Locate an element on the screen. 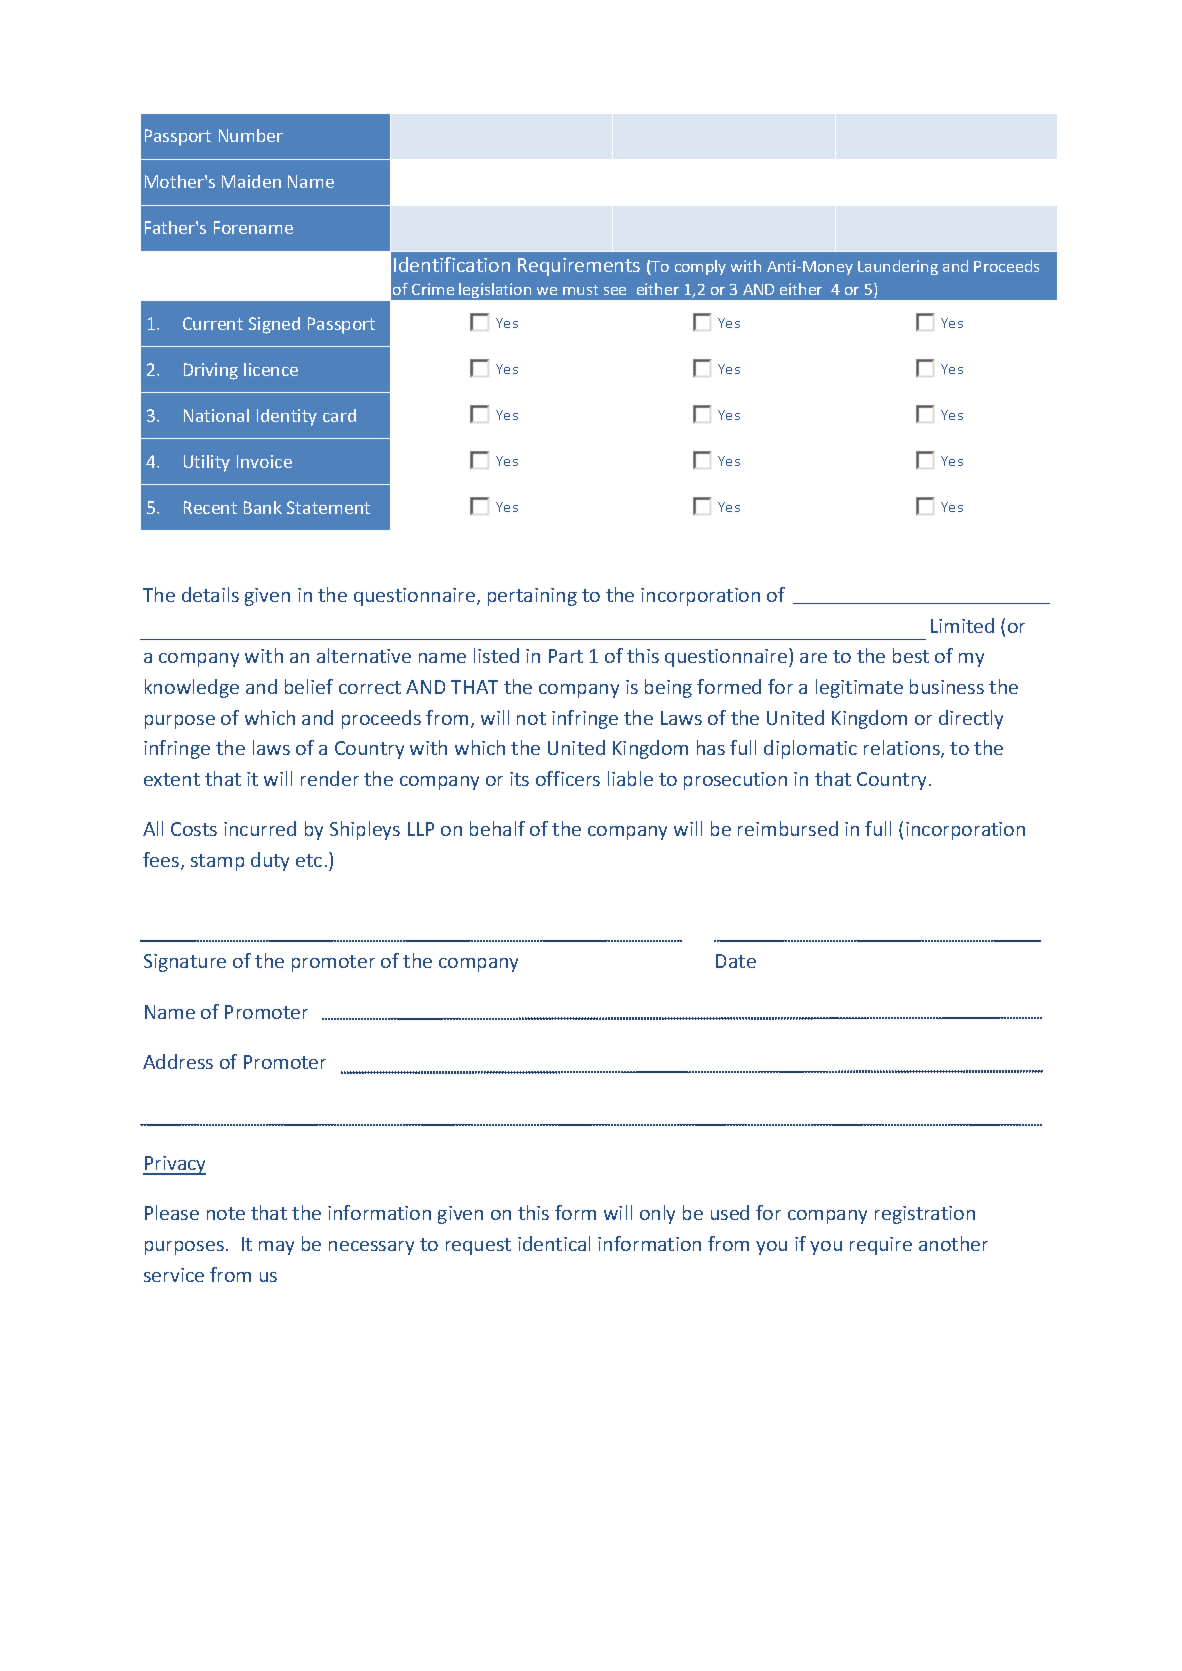 Image resolution: width=1182 pixels, height=1671 pixels. Laundering is located at coordinates (898, 267).
